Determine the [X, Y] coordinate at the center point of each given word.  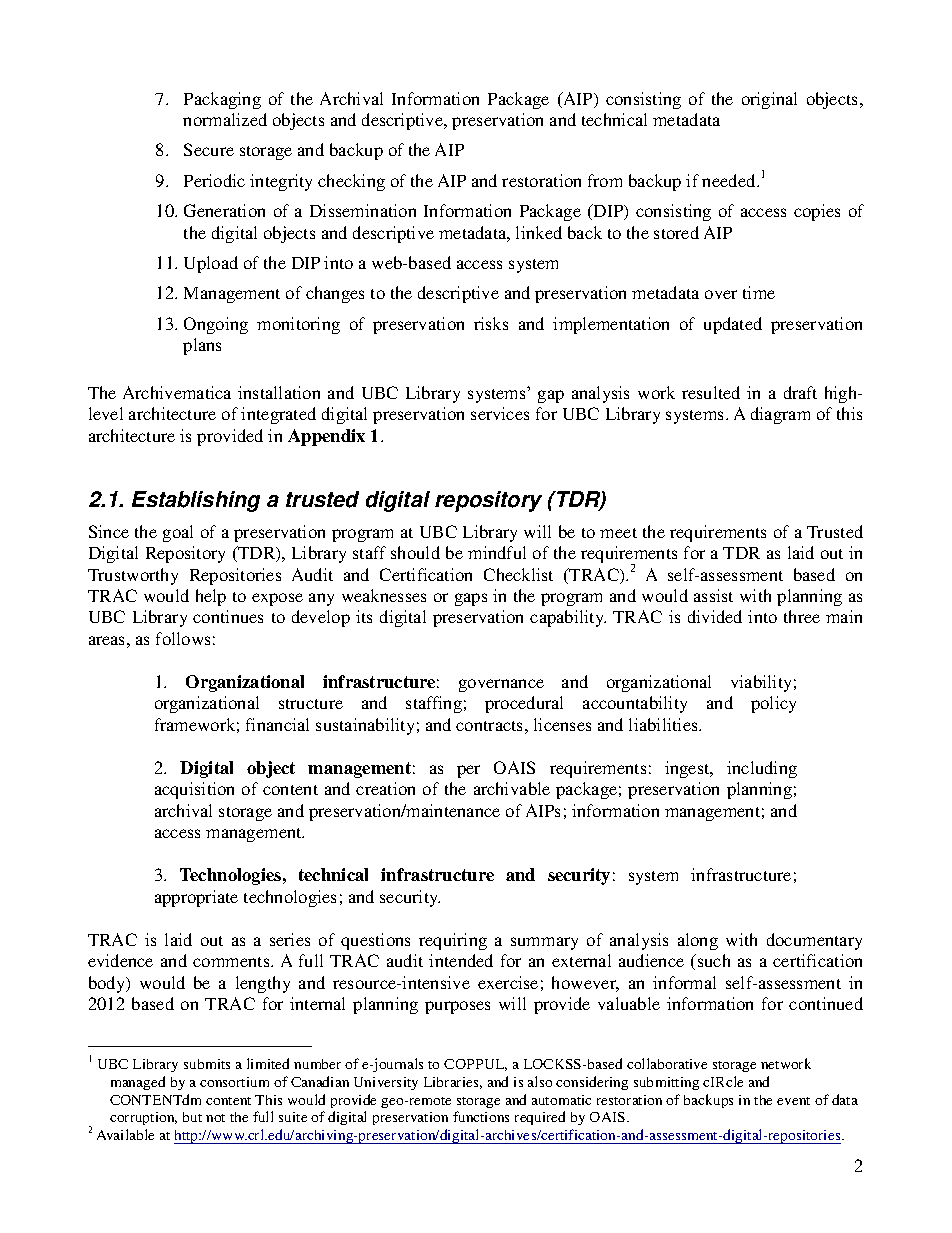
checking [351, 182]
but [192, 1117]
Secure [209, 149]
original [769, 100]
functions [481, 1116]
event [793, 1101]
